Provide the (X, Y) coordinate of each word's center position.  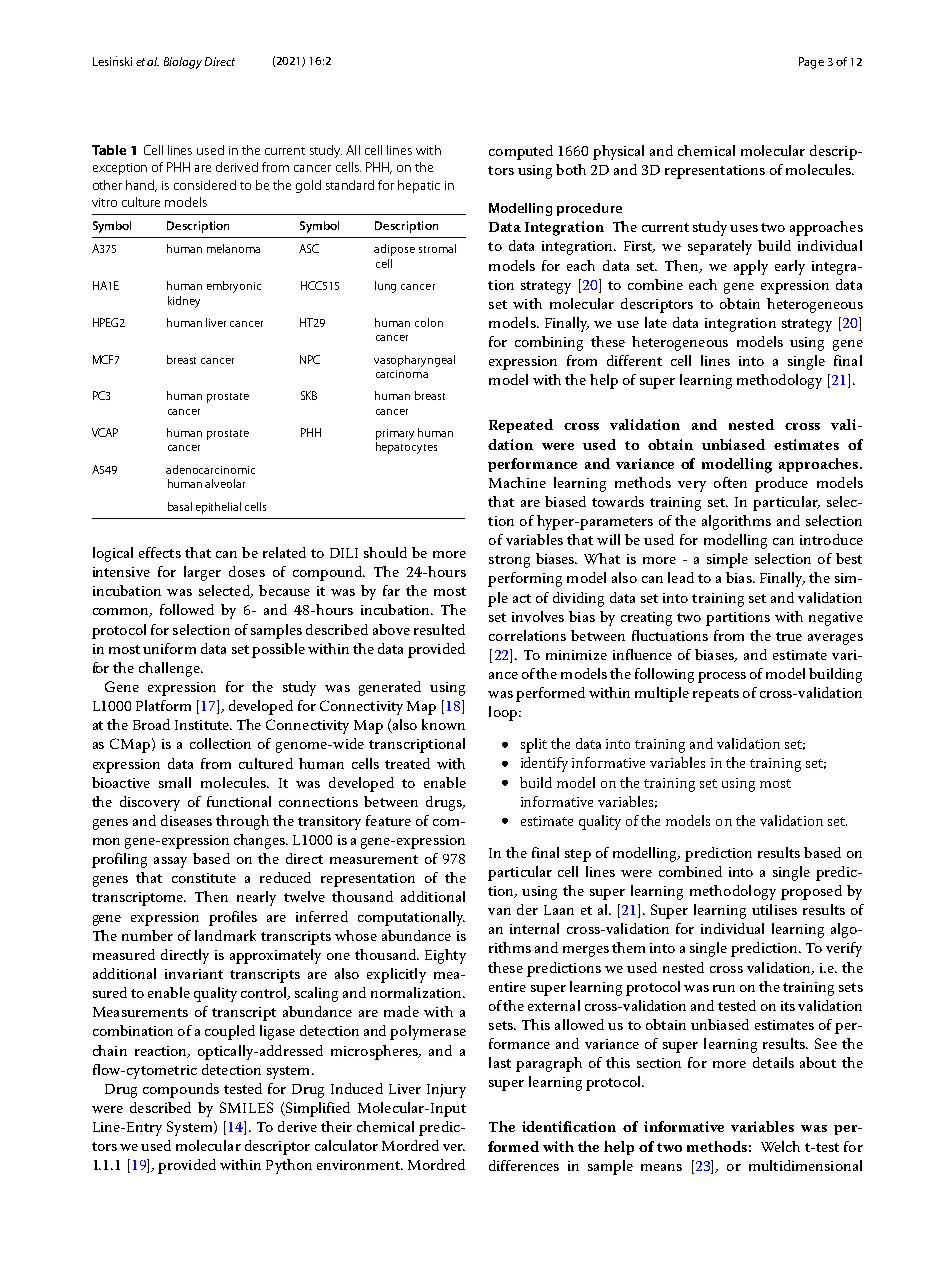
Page (811, 63)
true (789, 636)
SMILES (246, 1107)
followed (187, 609)
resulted (439, 629)
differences (524, 1165)
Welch (780, 1146)
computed (521, 152)
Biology (183, 63)
